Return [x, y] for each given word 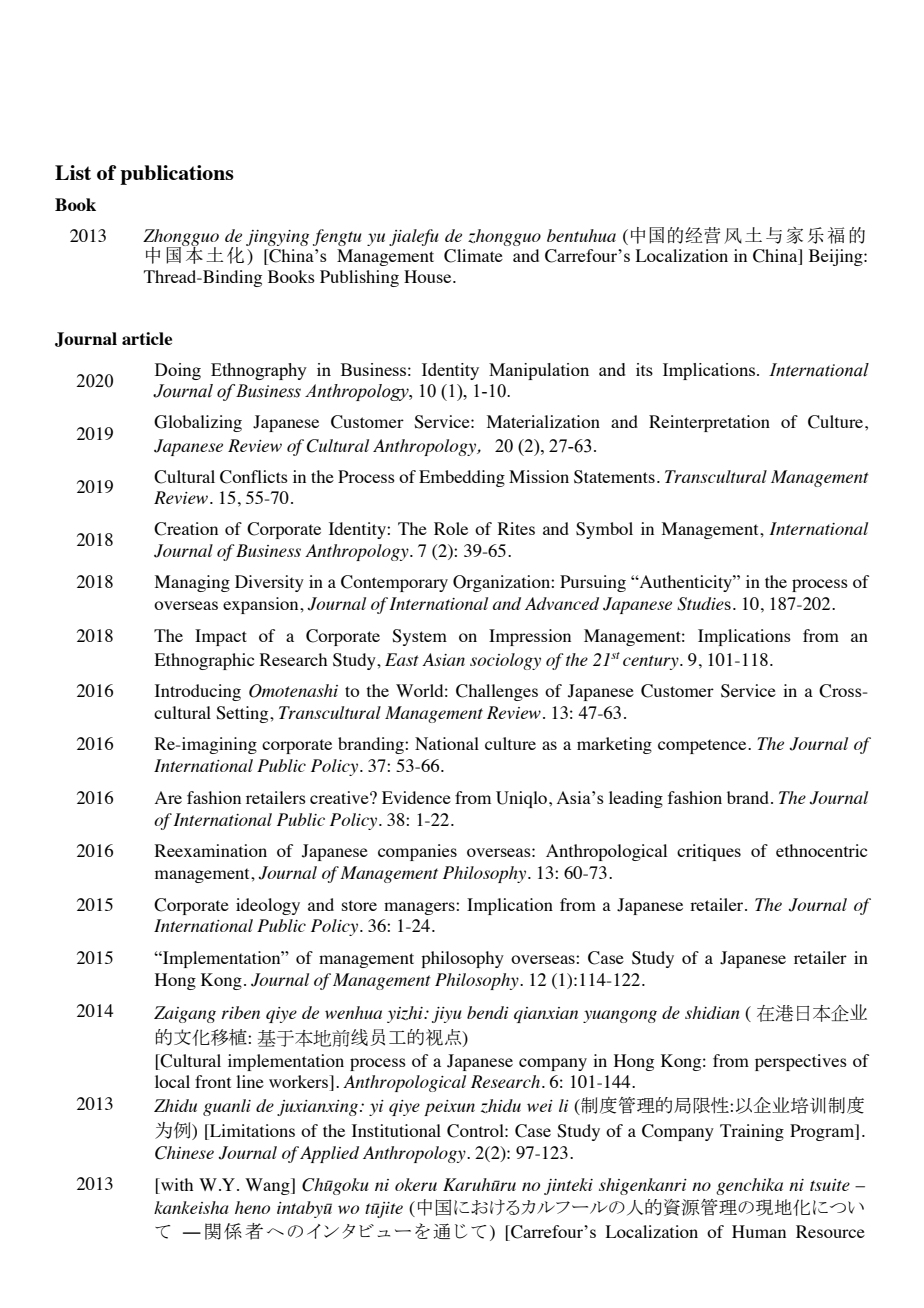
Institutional [396, 1130]
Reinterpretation [709, 423]
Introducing [198, 692]
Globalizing [198, 423]
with [176, 1184]
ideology [268, 906]
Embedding [462, 478]
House [429, 276]
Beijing [837, 257]
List [73, 172]
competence [703, 746]
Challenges [497, 692]
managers [420, 908]
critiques [709, 852]
